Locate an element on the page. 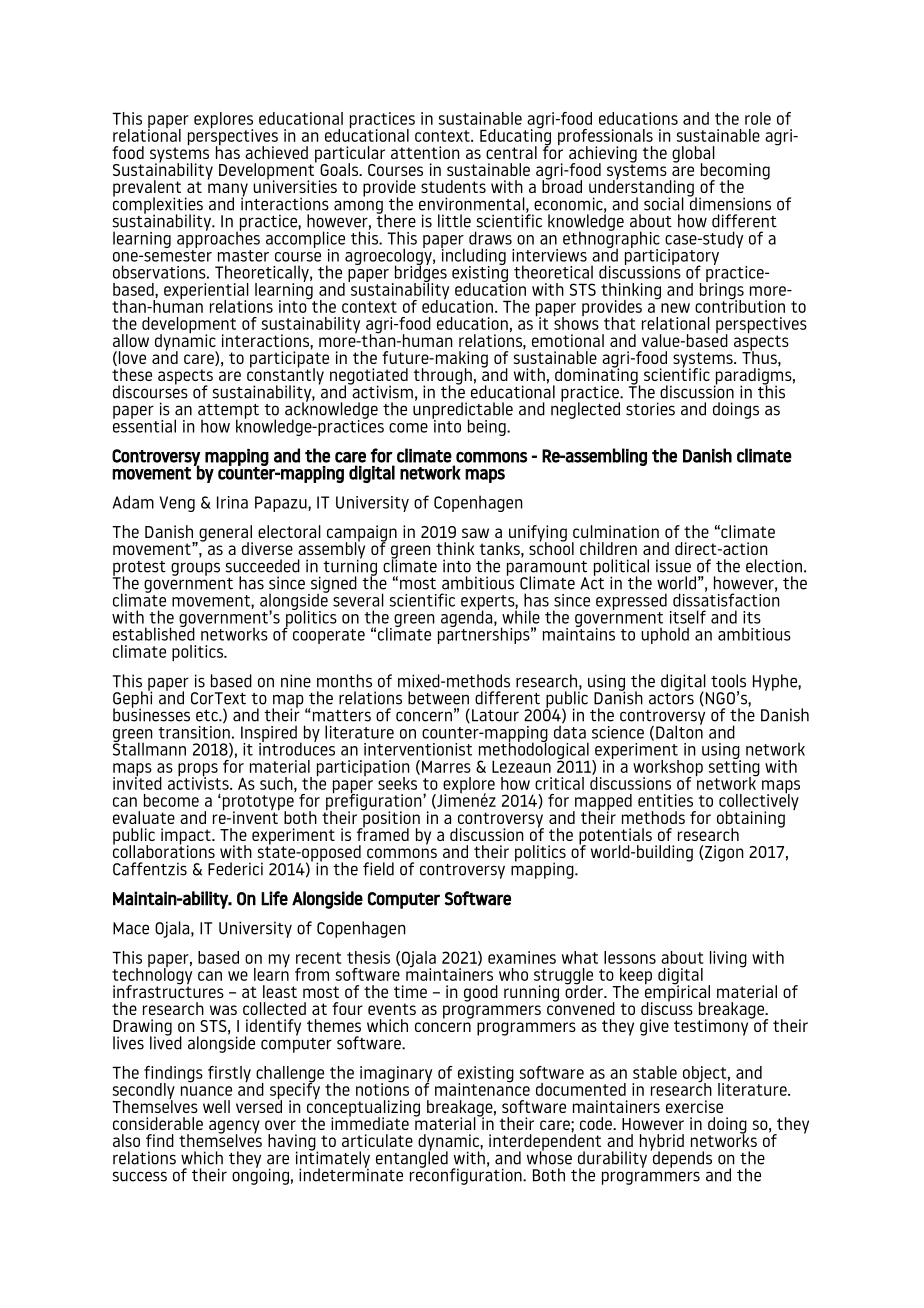 This page has height=1308, width=924. global is located at coordinates (693, 155).
